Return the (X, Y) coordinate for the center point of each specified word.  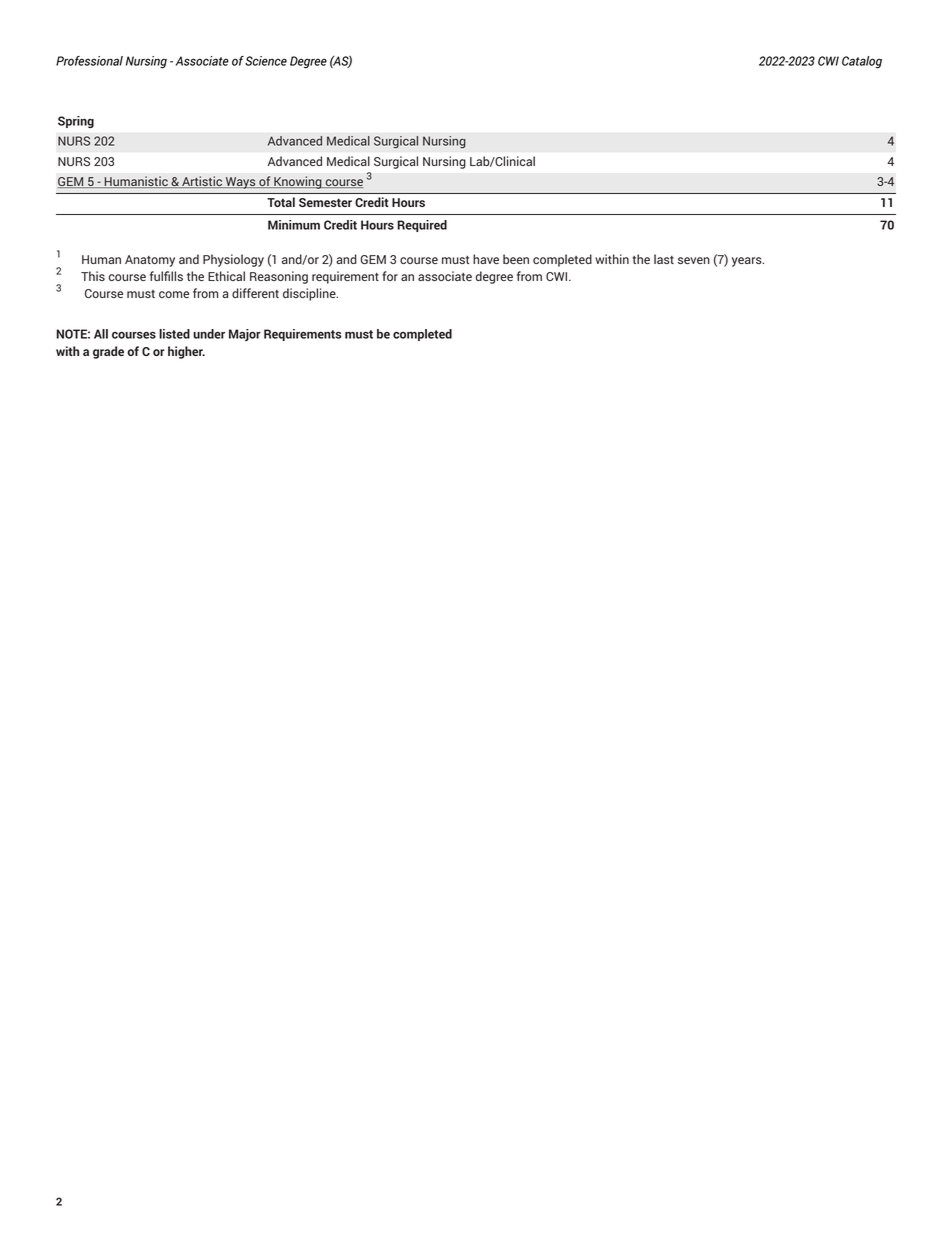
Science (266, 61)
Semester (325, 202)
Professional (89, 61)
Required (422, 226)
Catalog (862, 62)
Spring (76, 122)
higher (186, 352)
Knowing (298, 182)
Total (281, 202)
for (390, 276)
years (748, 262)
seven (694, 260)
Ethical (226, 276)
